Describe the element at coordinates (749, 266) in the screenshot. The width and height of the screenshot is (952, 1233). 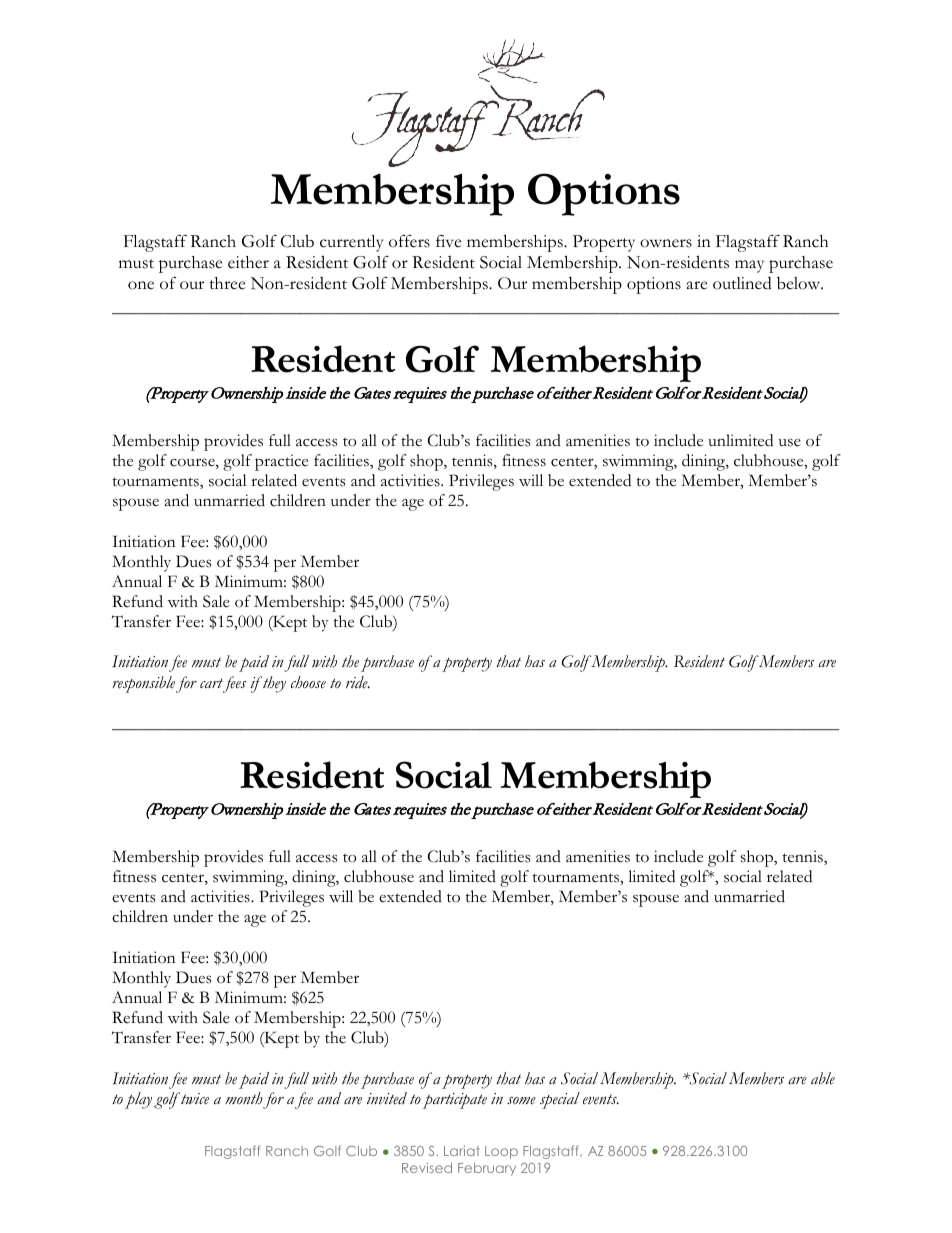
I see `may` at that location.
